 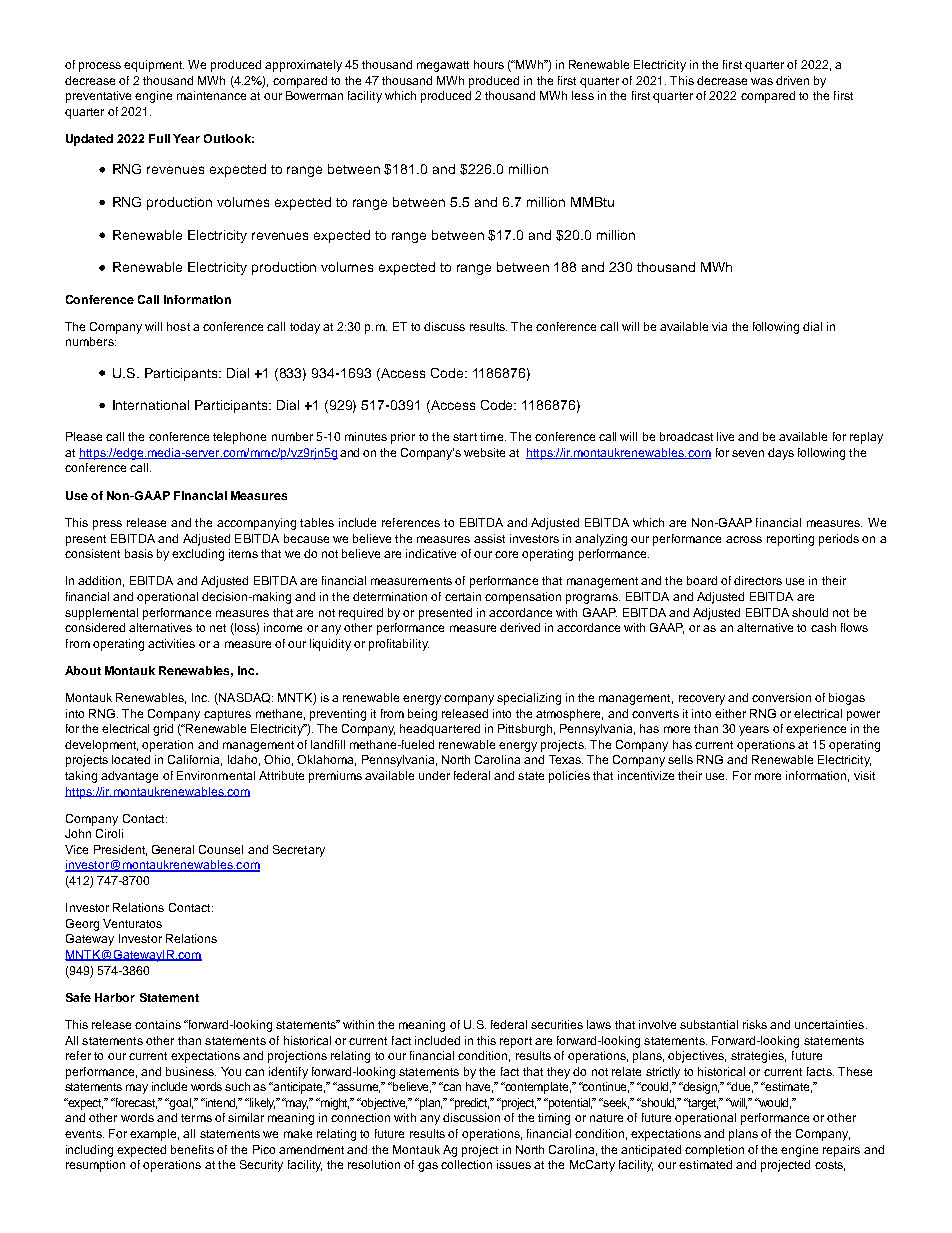 I want to click on was, so click(x=762, y=81).
